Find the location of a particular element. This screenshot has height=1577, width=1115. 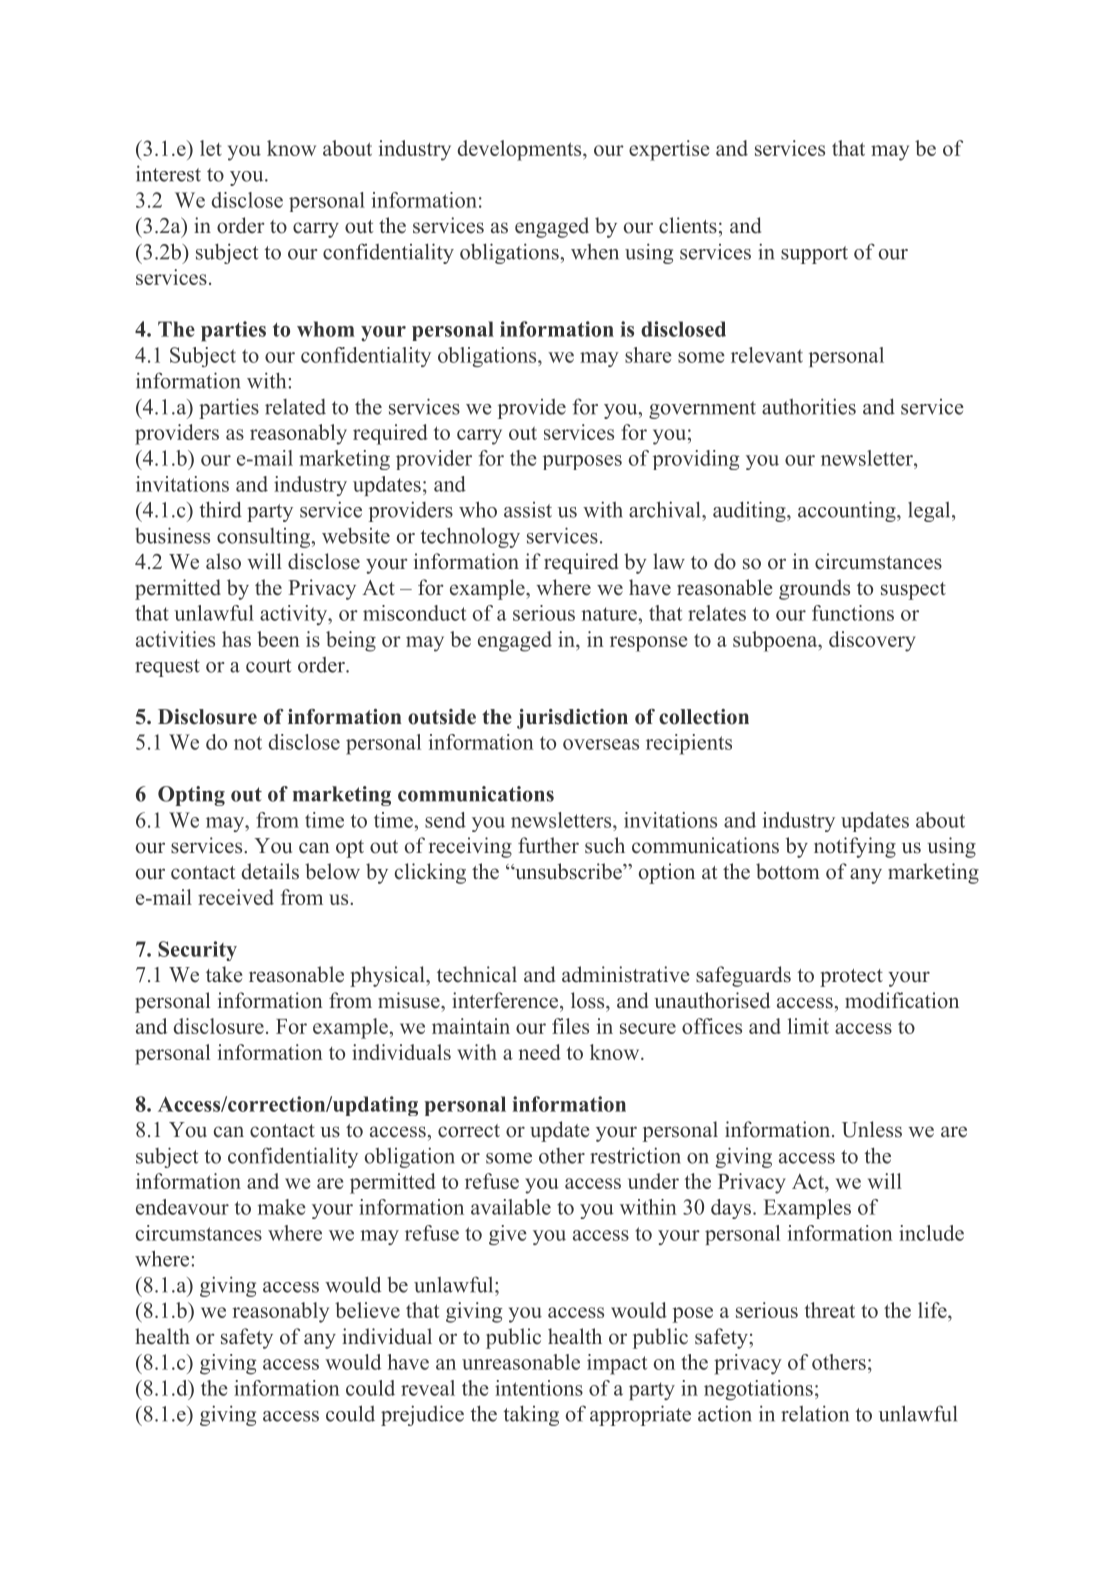

grounds is located at coordinates (814, 589).
